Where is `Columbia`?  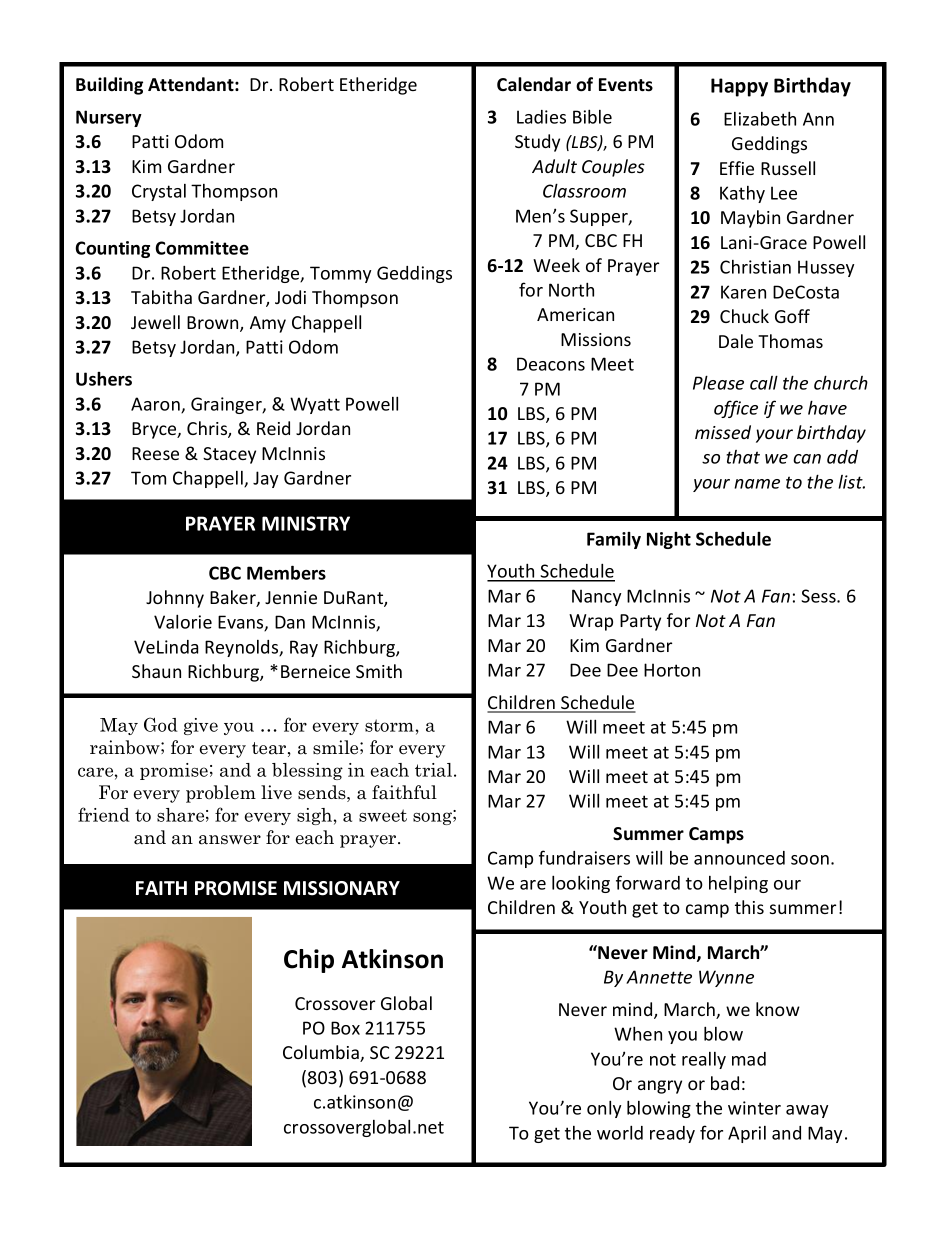
Columbia is located at coordinates (322, 1053).
